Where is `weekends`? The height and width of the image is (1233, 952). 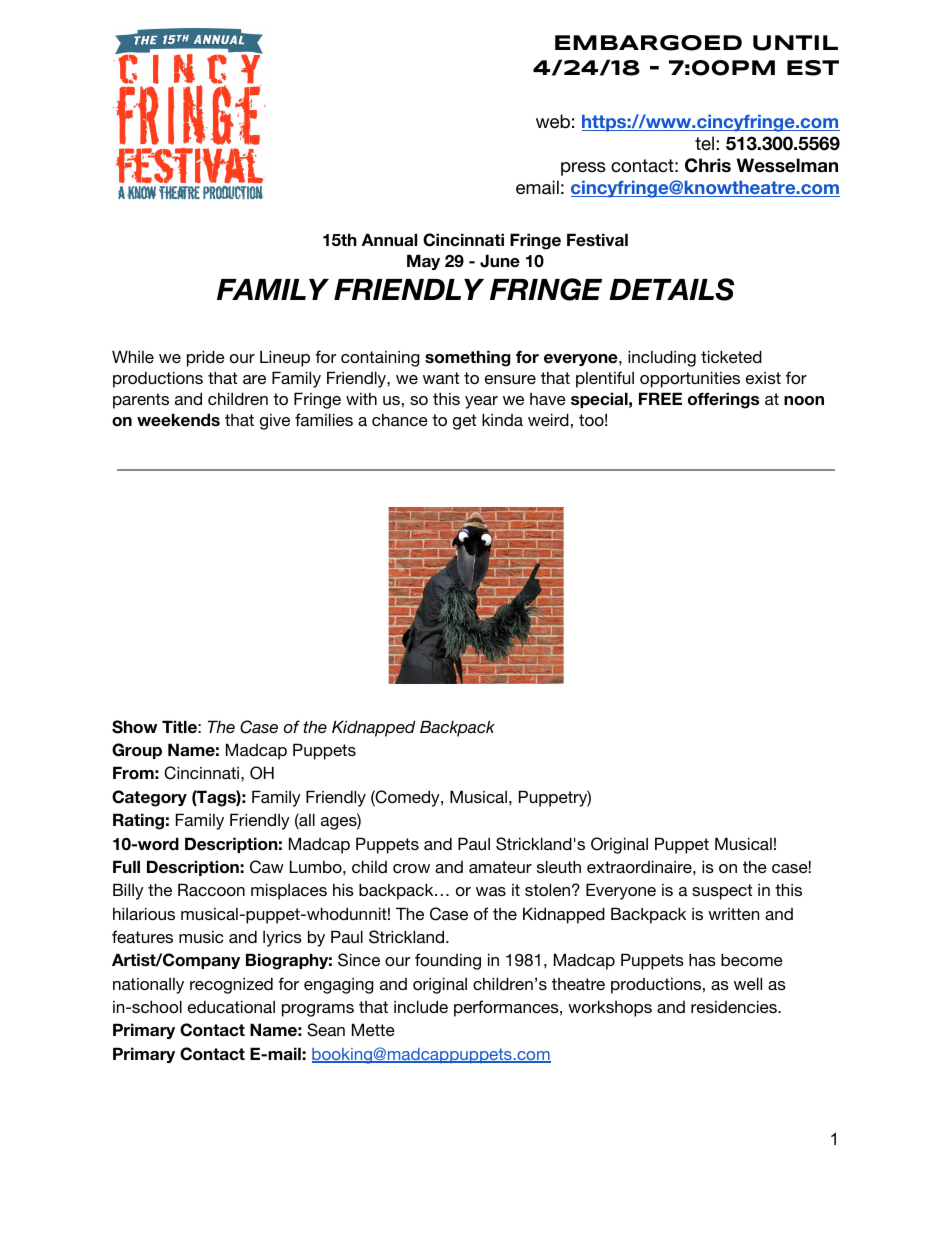
weekends is located at coordinates (178, 420).
